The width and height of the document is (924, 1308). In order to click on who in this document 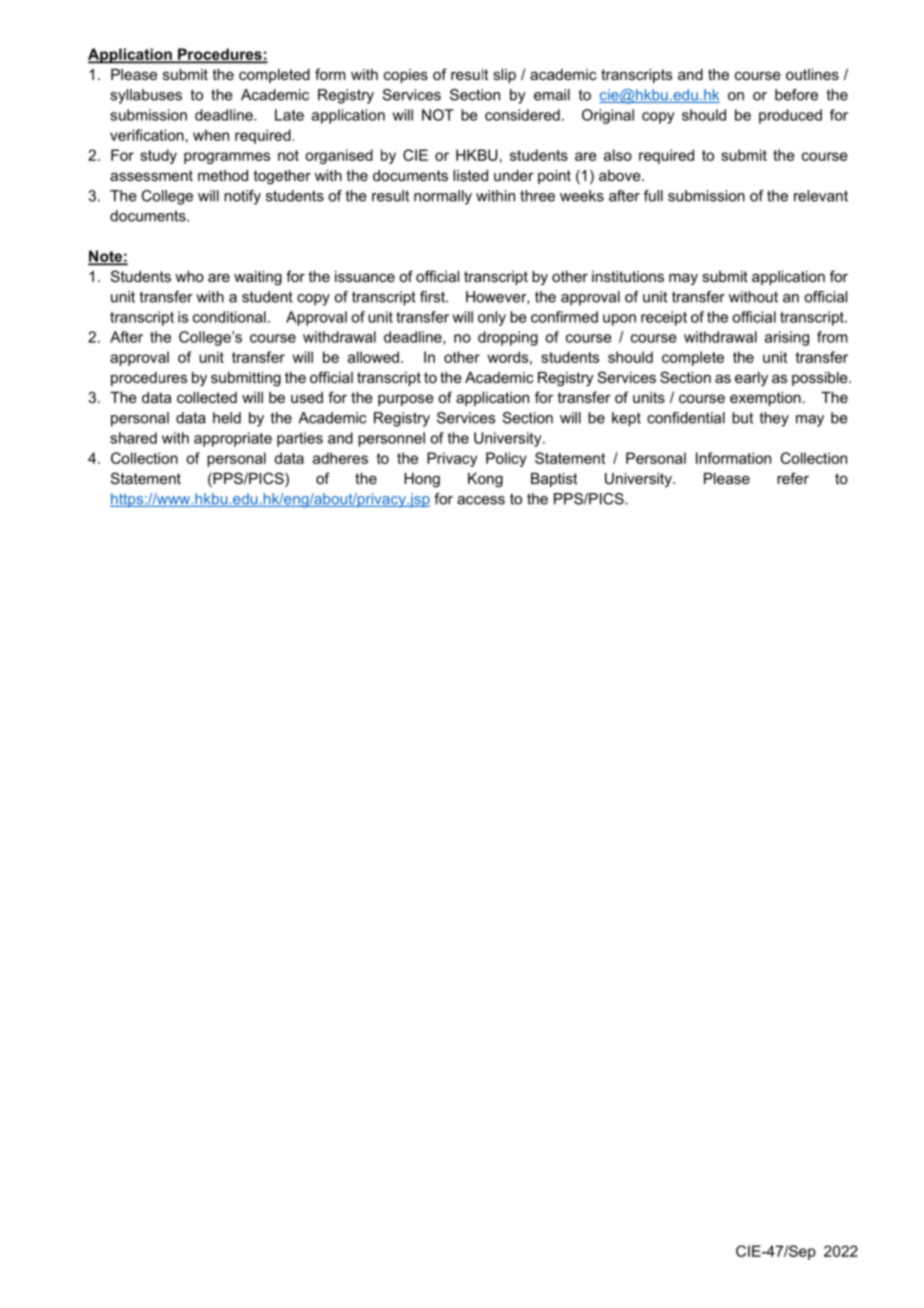, I will do `click(189, 276)`.
